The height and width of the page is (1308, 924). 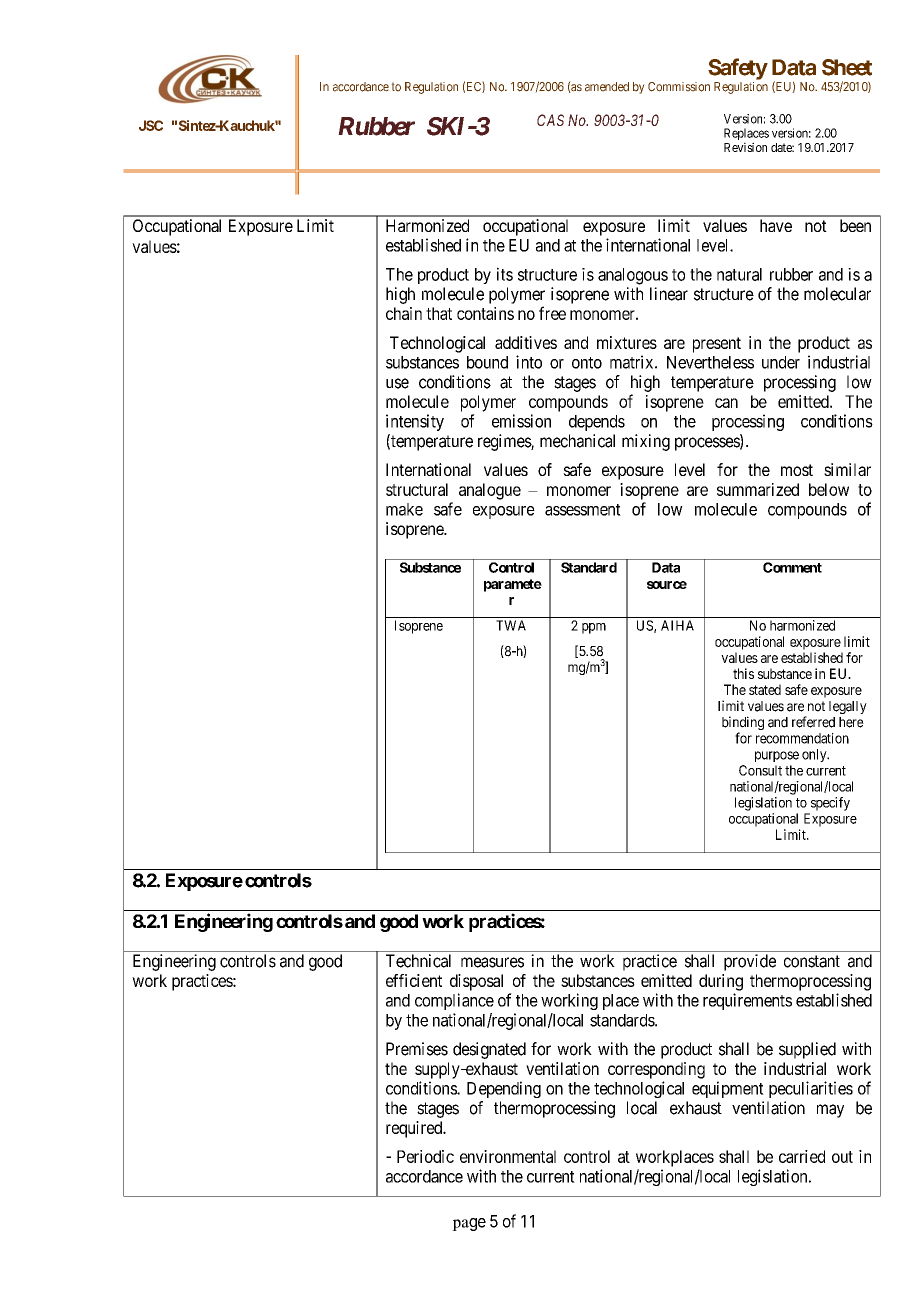 What do you see at coordinates (415, 1129) in the page?
I see `required` at bounding box center [415, 1129].
